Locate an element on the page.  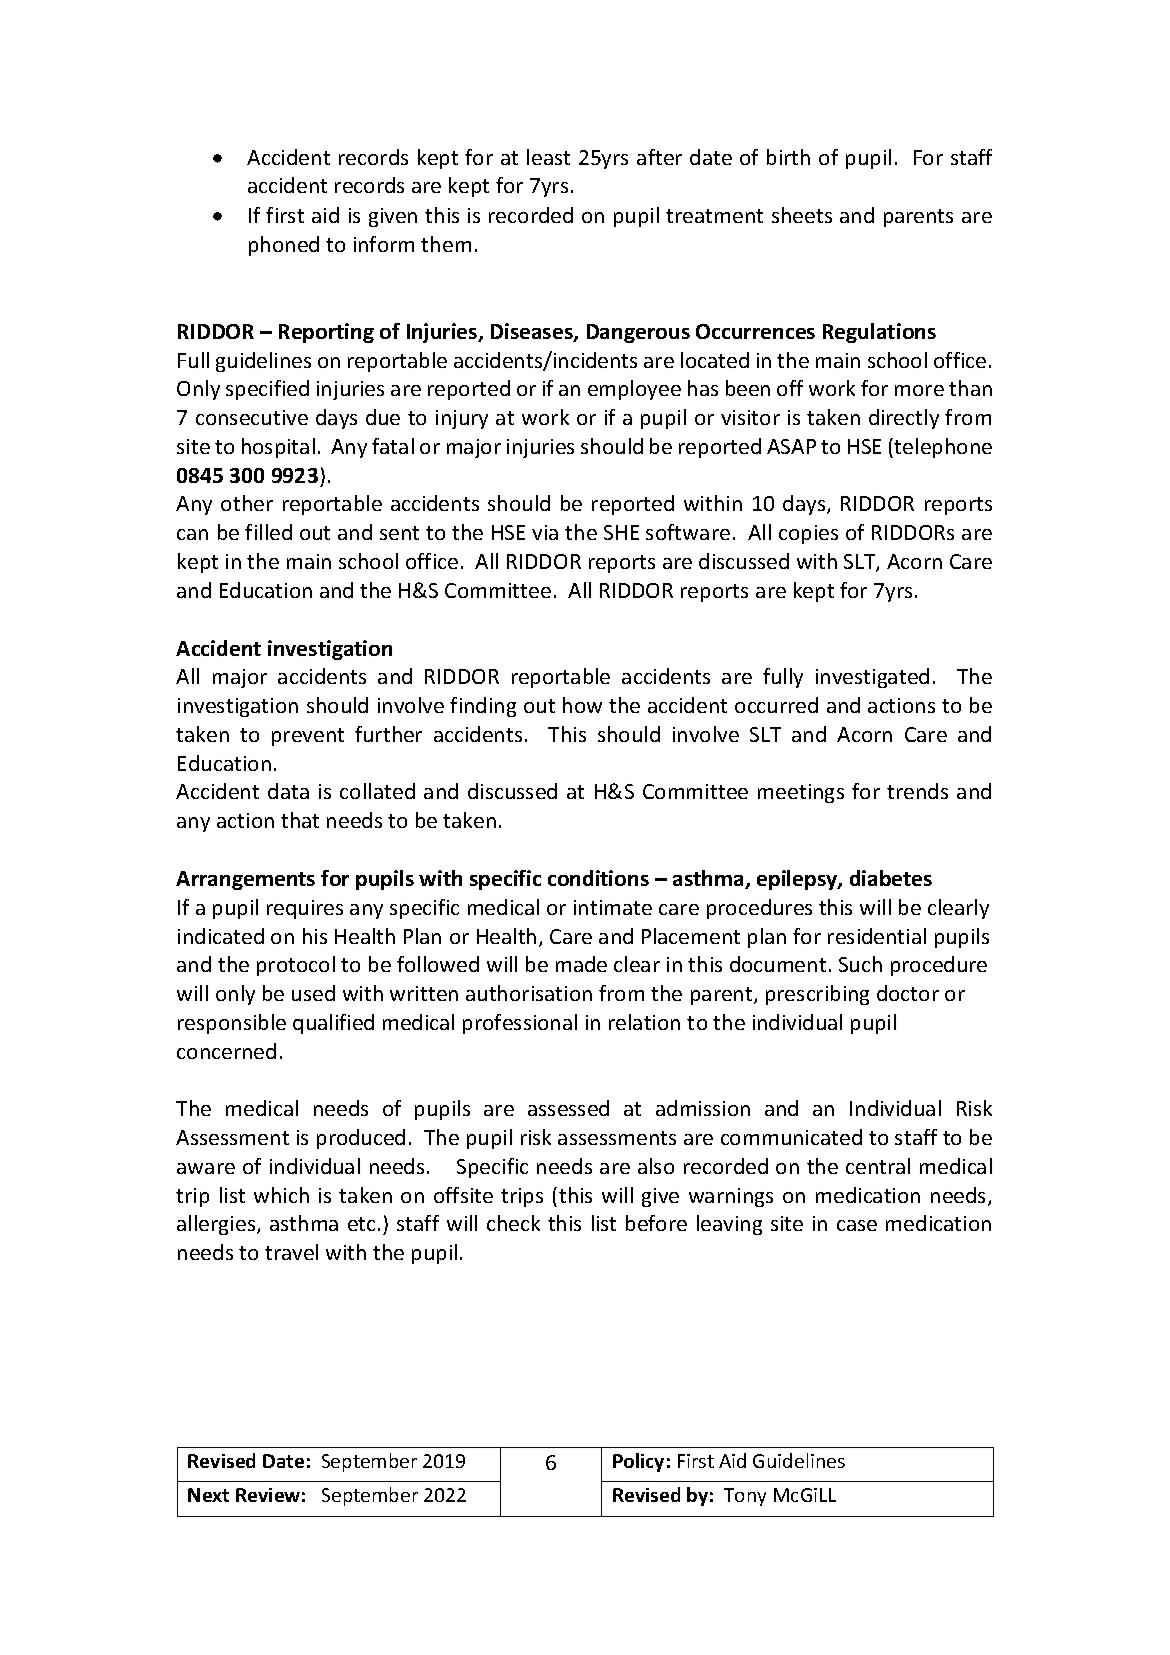
phoned is located at coordinates (284, 246).
